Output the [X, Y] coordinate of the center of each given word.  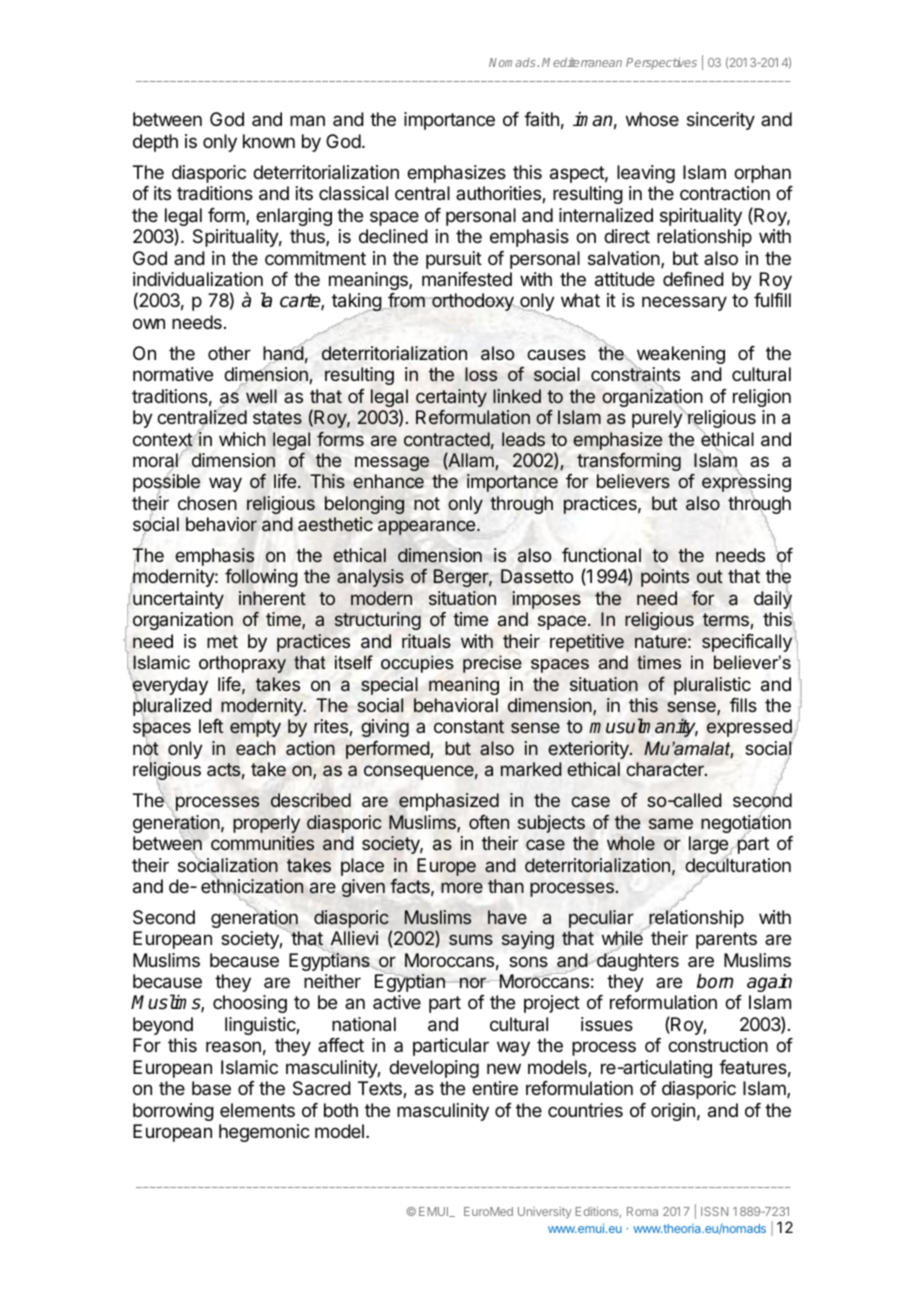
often [489, 822]
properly [266, 824]
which [242, 439]
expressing [746, 484]
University [545, 1213]
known [269, 141]
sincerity [721, 121]
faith [541, 119]
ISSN [714, 1211]
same [671, 823]
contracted [447, 439]
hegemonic [264, 1133]
